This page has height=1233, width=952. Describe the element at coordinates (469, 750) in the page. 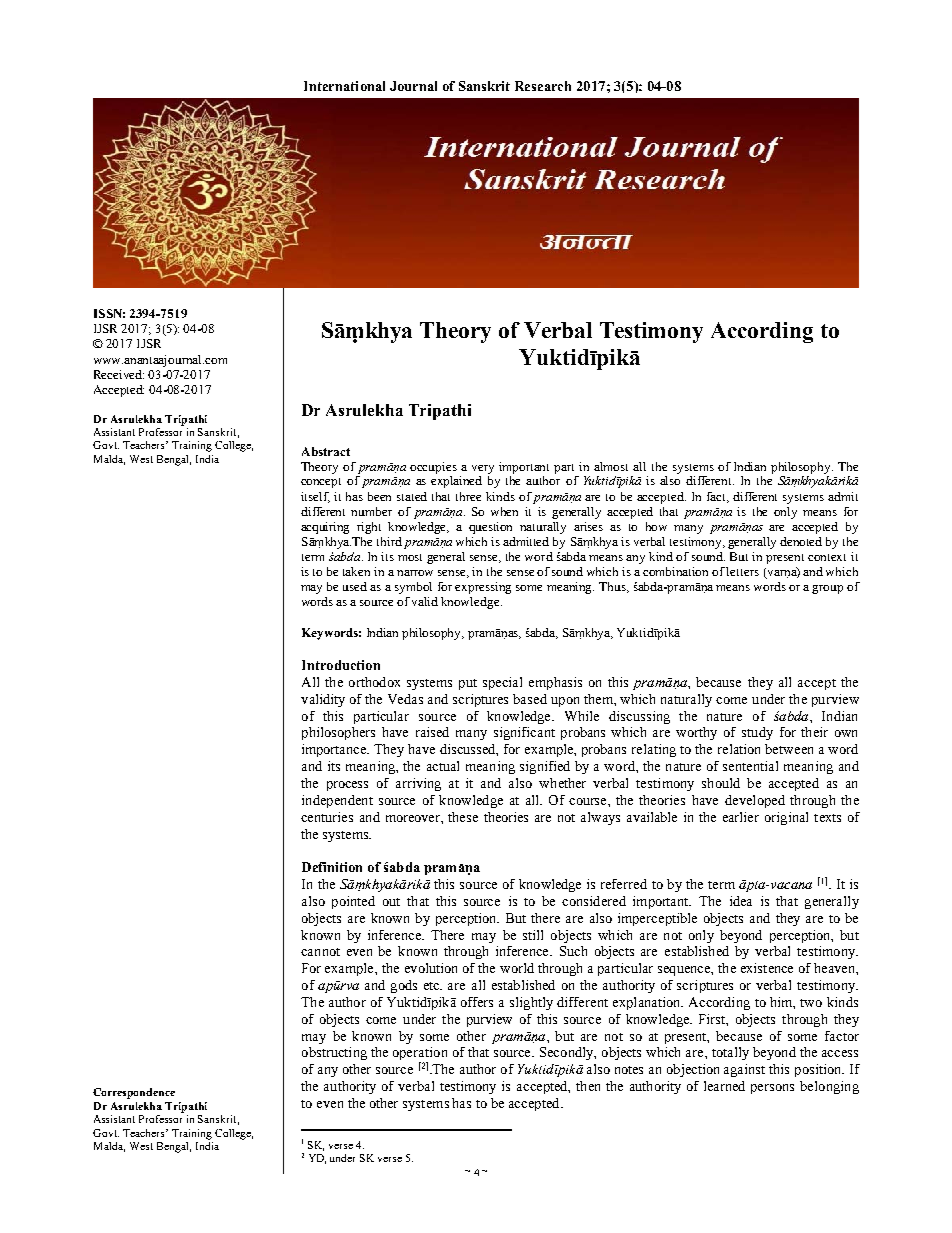

I see `discussed` at that location.
